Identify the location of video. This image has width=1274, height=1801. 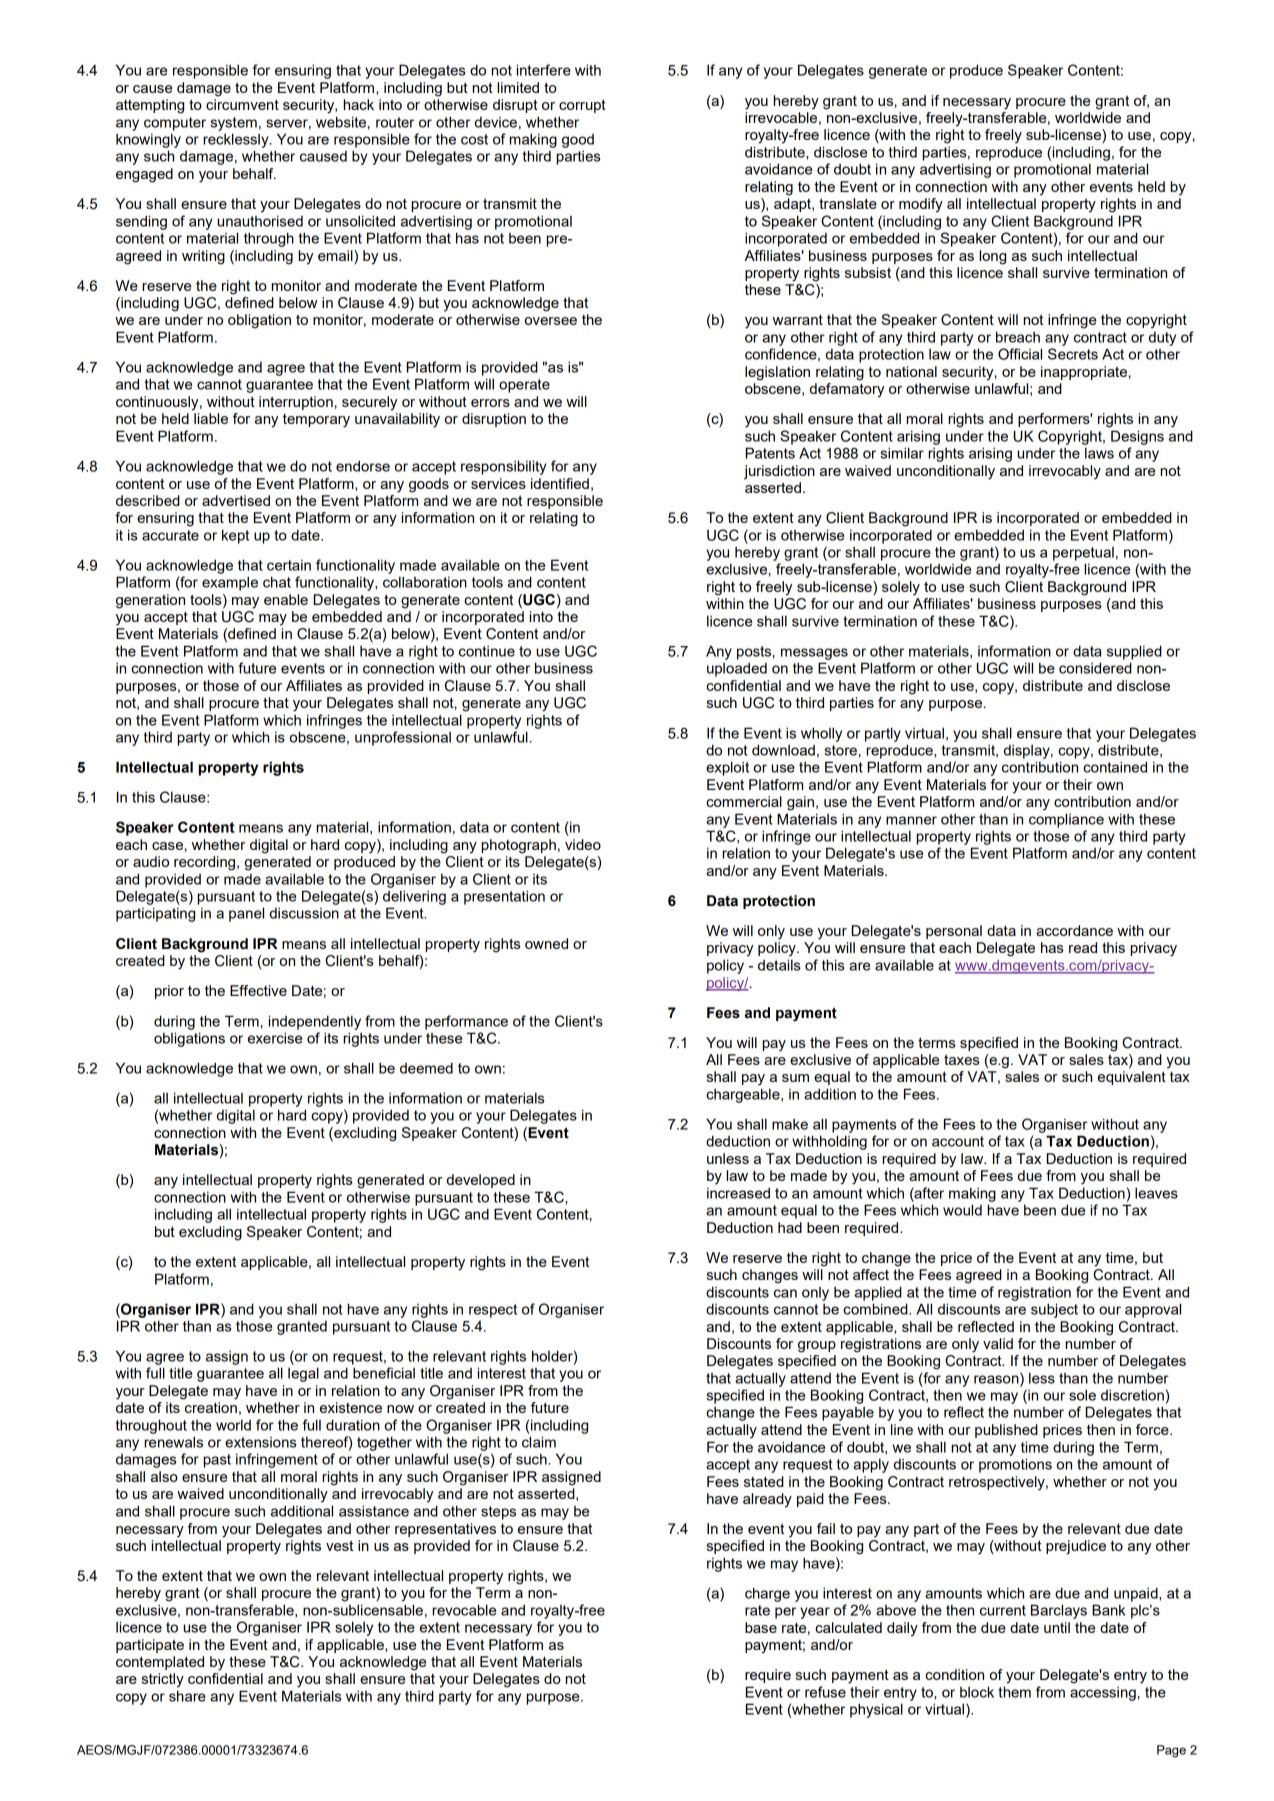
(583, 844).
